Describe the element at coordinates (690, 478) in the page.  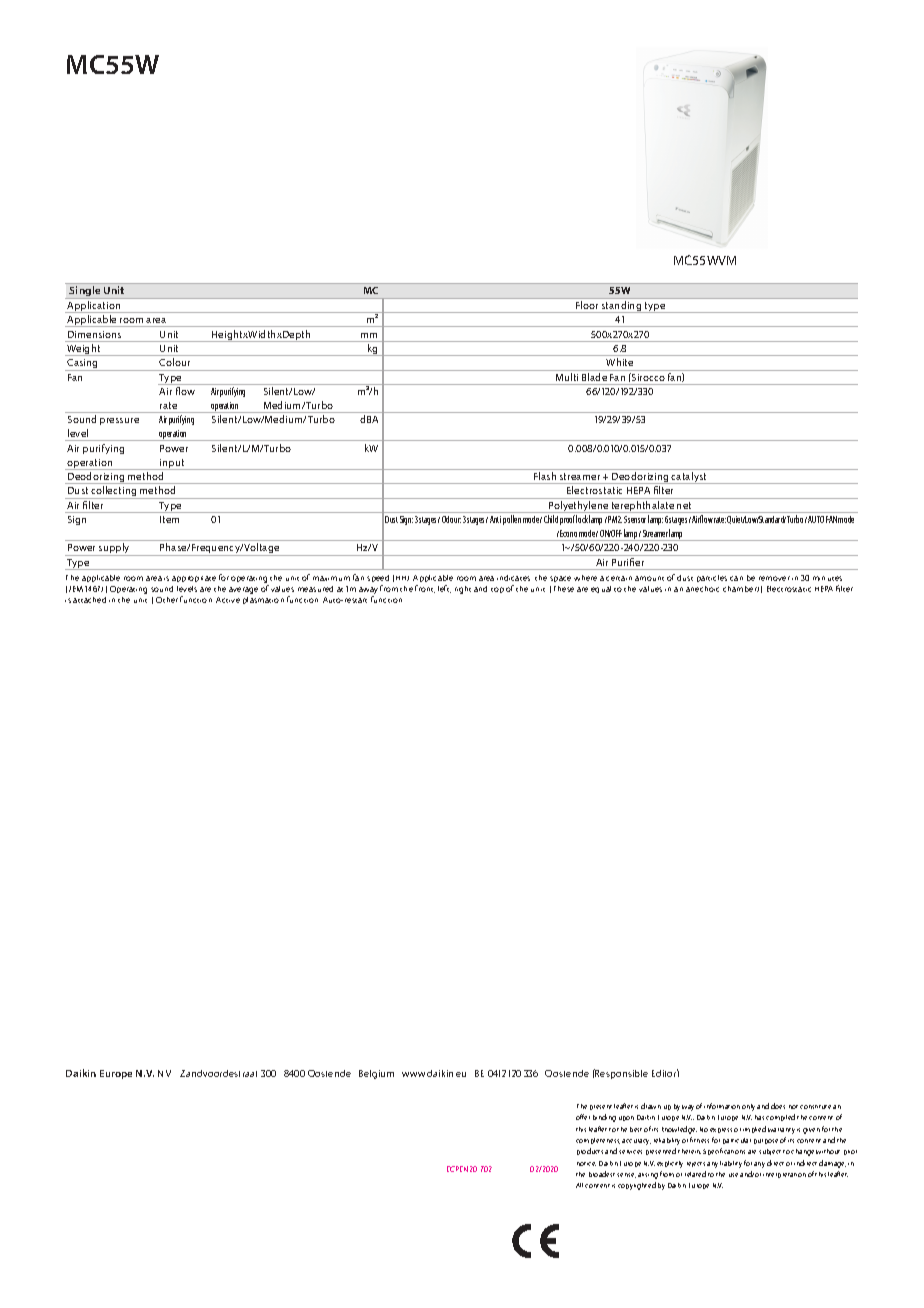
I see `catalyst` at that location.
